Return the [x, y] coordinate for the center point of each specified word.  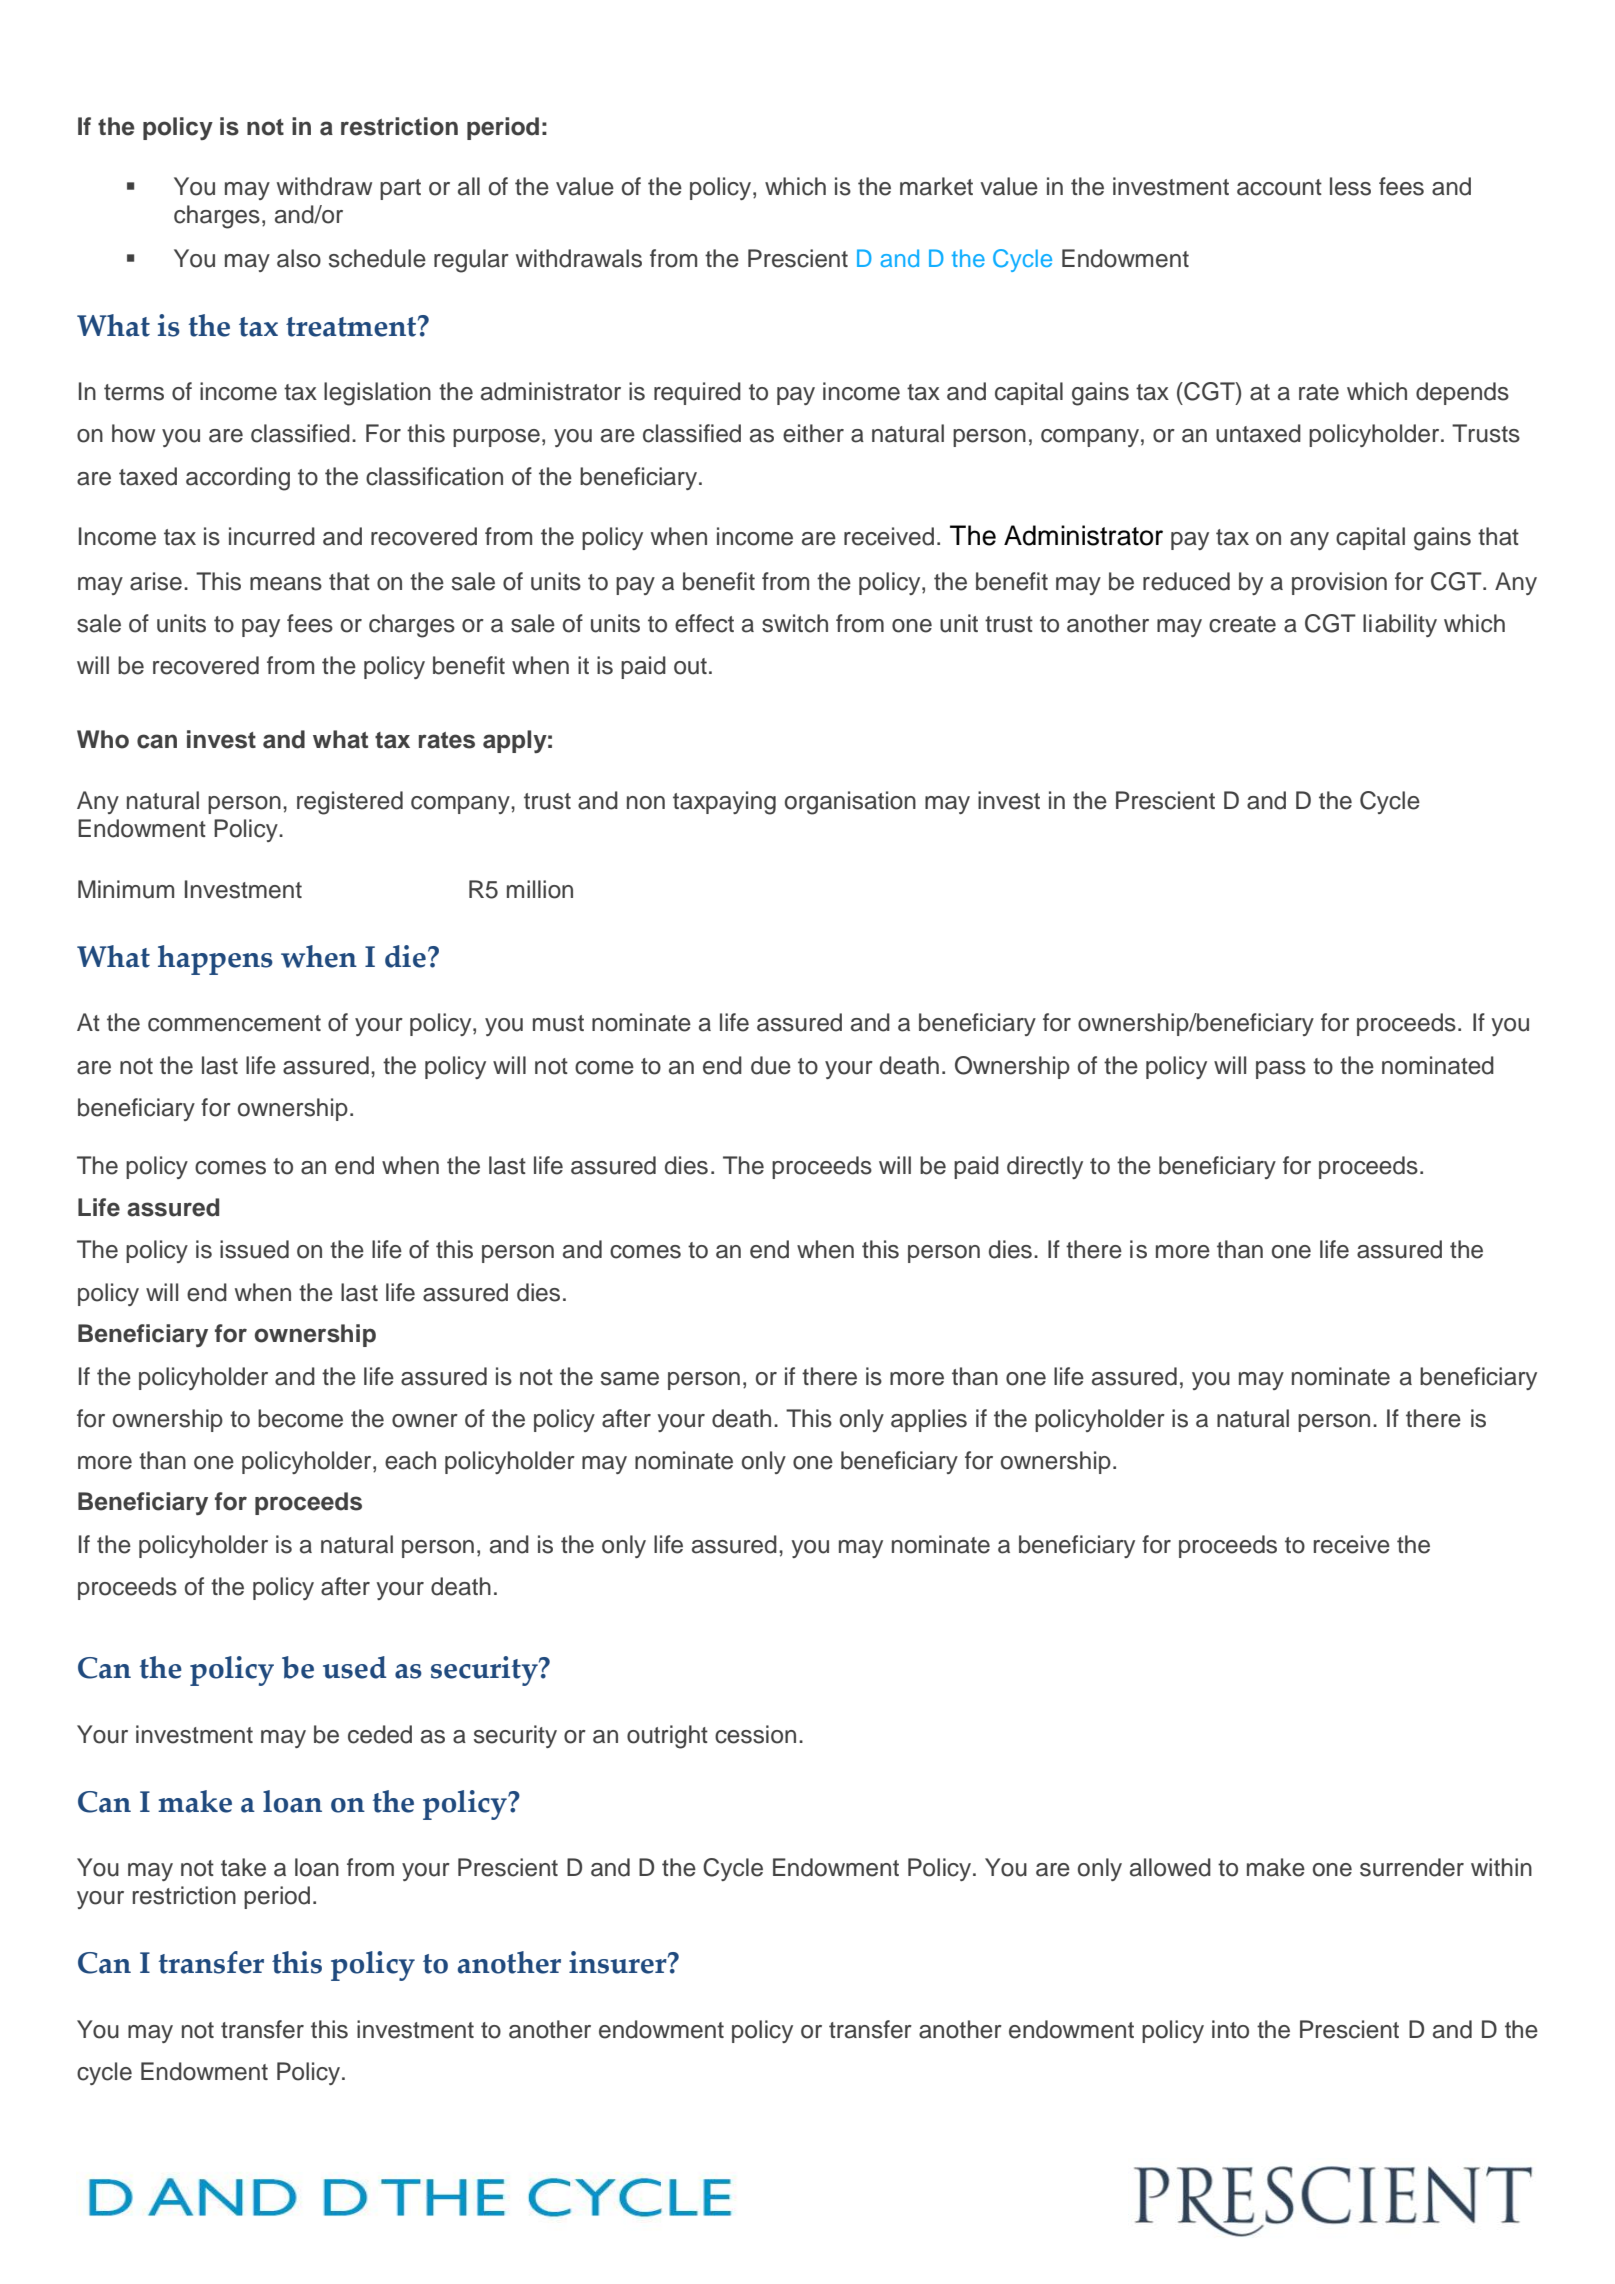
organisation [850, 803]
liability [1400, 625]
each [410, 1460]
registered [350, 803]
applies [929, 1420]
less [1350, 186]
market [936, 186]
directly [1045, 1167]
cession [755, 1734]
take [243, 1867]
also [299, 258]
